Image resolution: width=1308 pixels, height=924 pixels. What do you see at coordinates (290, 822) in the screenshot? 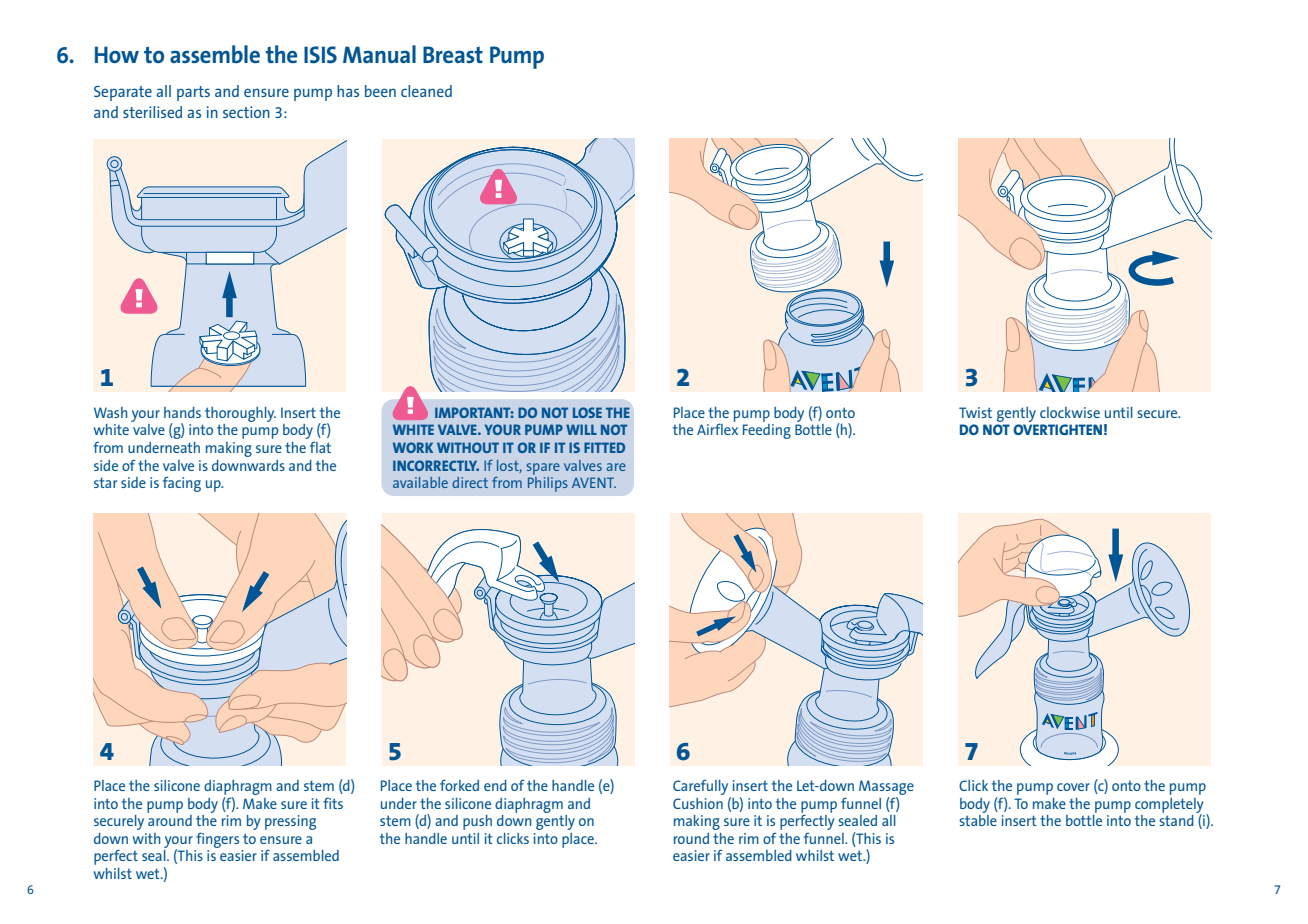
I see `pressing` at bounding box center [290, 822].
